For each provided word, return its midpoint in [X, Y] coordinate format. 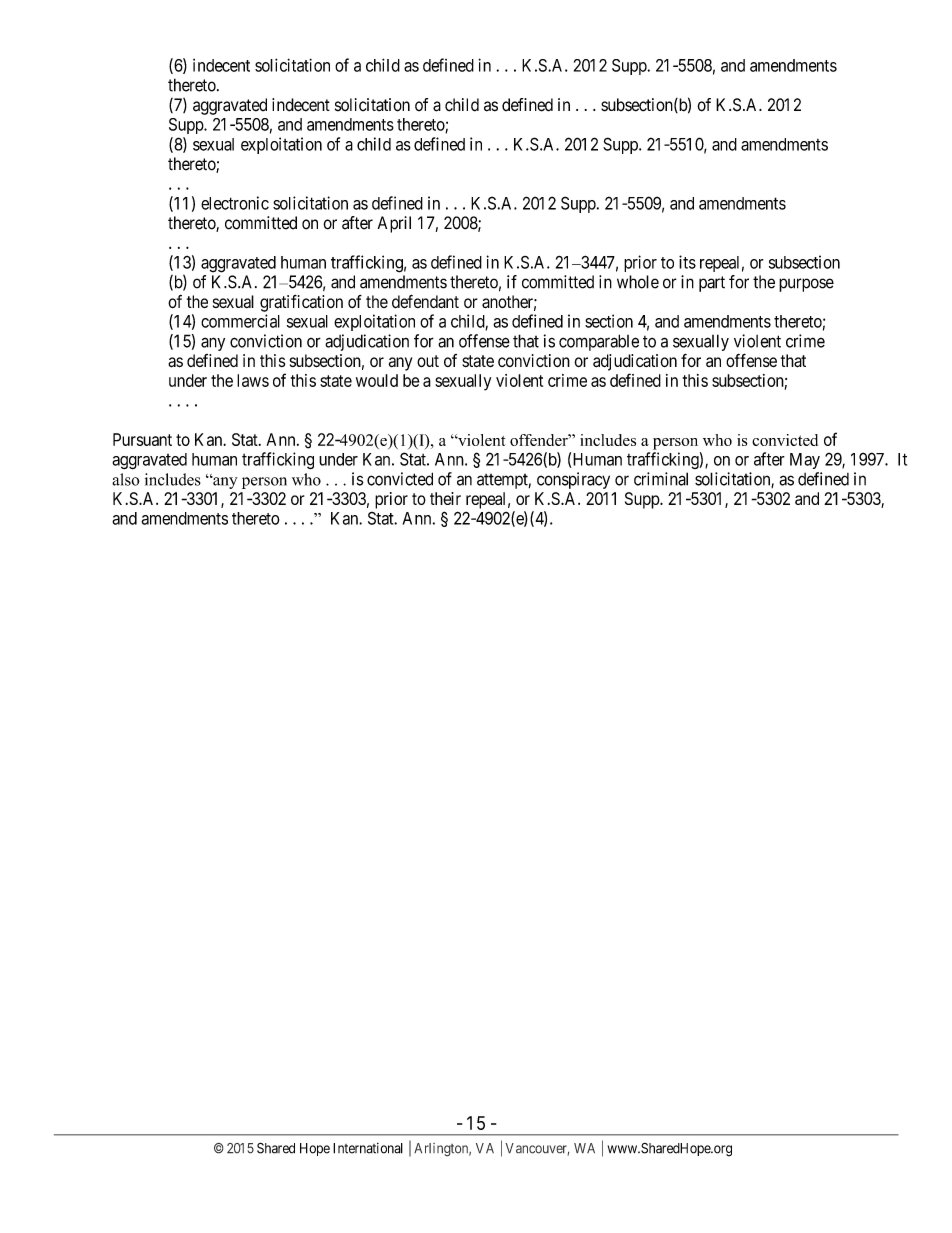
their [445, 498]
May [805, 461]
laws [253, 380]
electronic [235, 203]
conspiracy [573, 480]
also [126, 479]
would [377, 380]
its [687, 262]
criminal [661, 479]
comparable [599, 342]
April [394, 224]
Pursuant [142, 439]
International [368, 1148]
